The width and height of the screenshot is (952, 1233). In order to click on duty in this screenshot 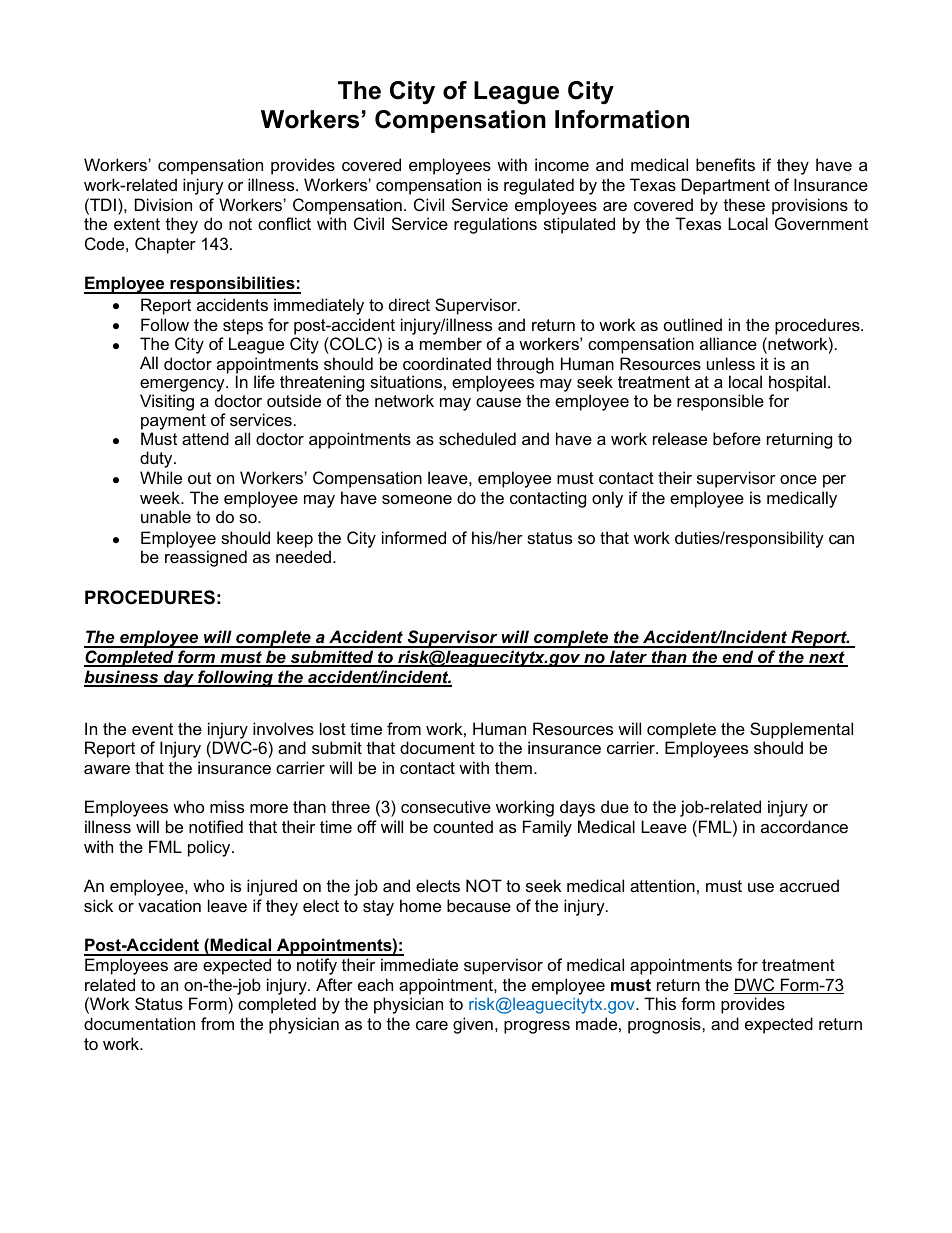, I will do `click(157, 459)`.
